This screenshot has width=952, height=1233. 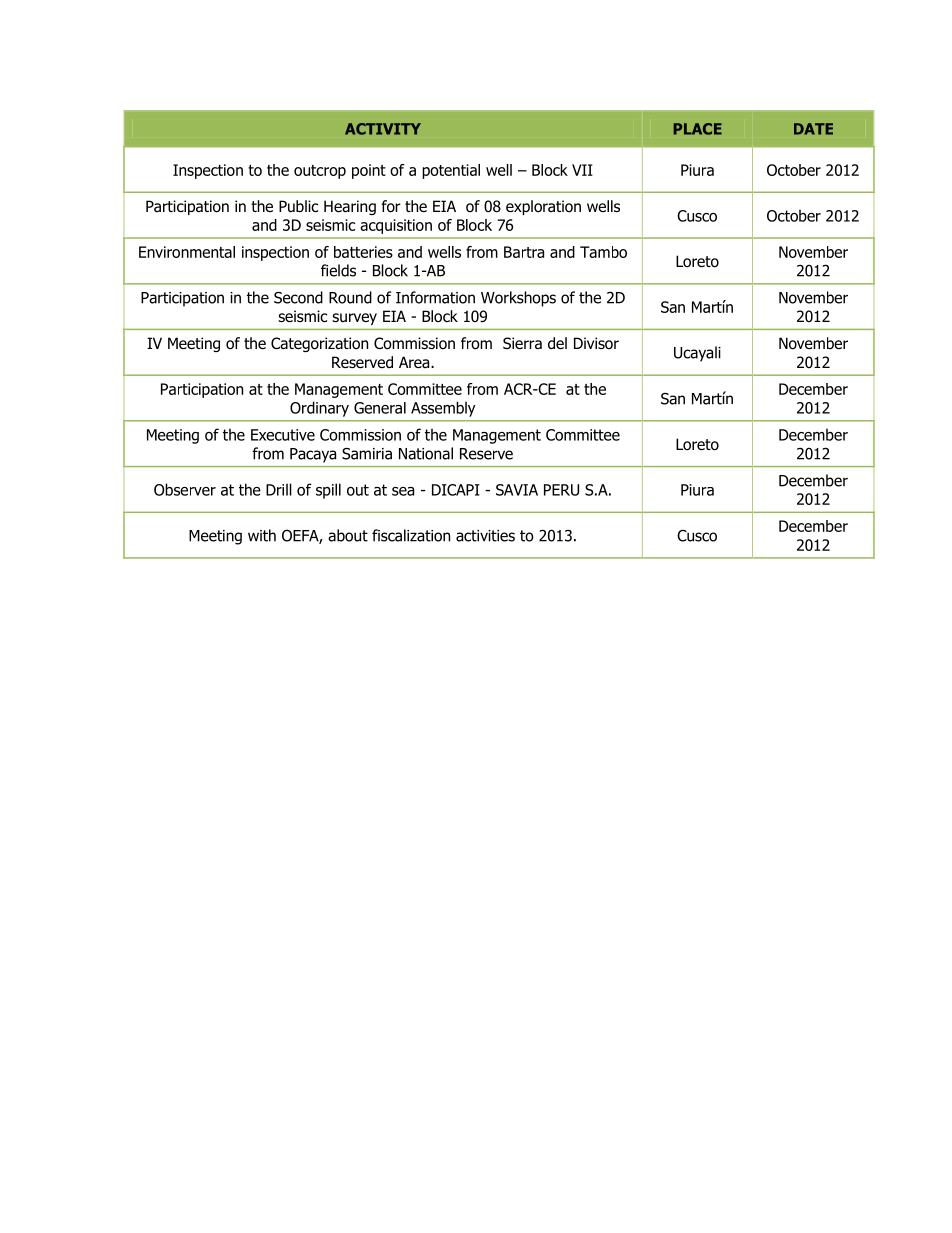 I want to click on Categorization, so click(x=319, y=344).
